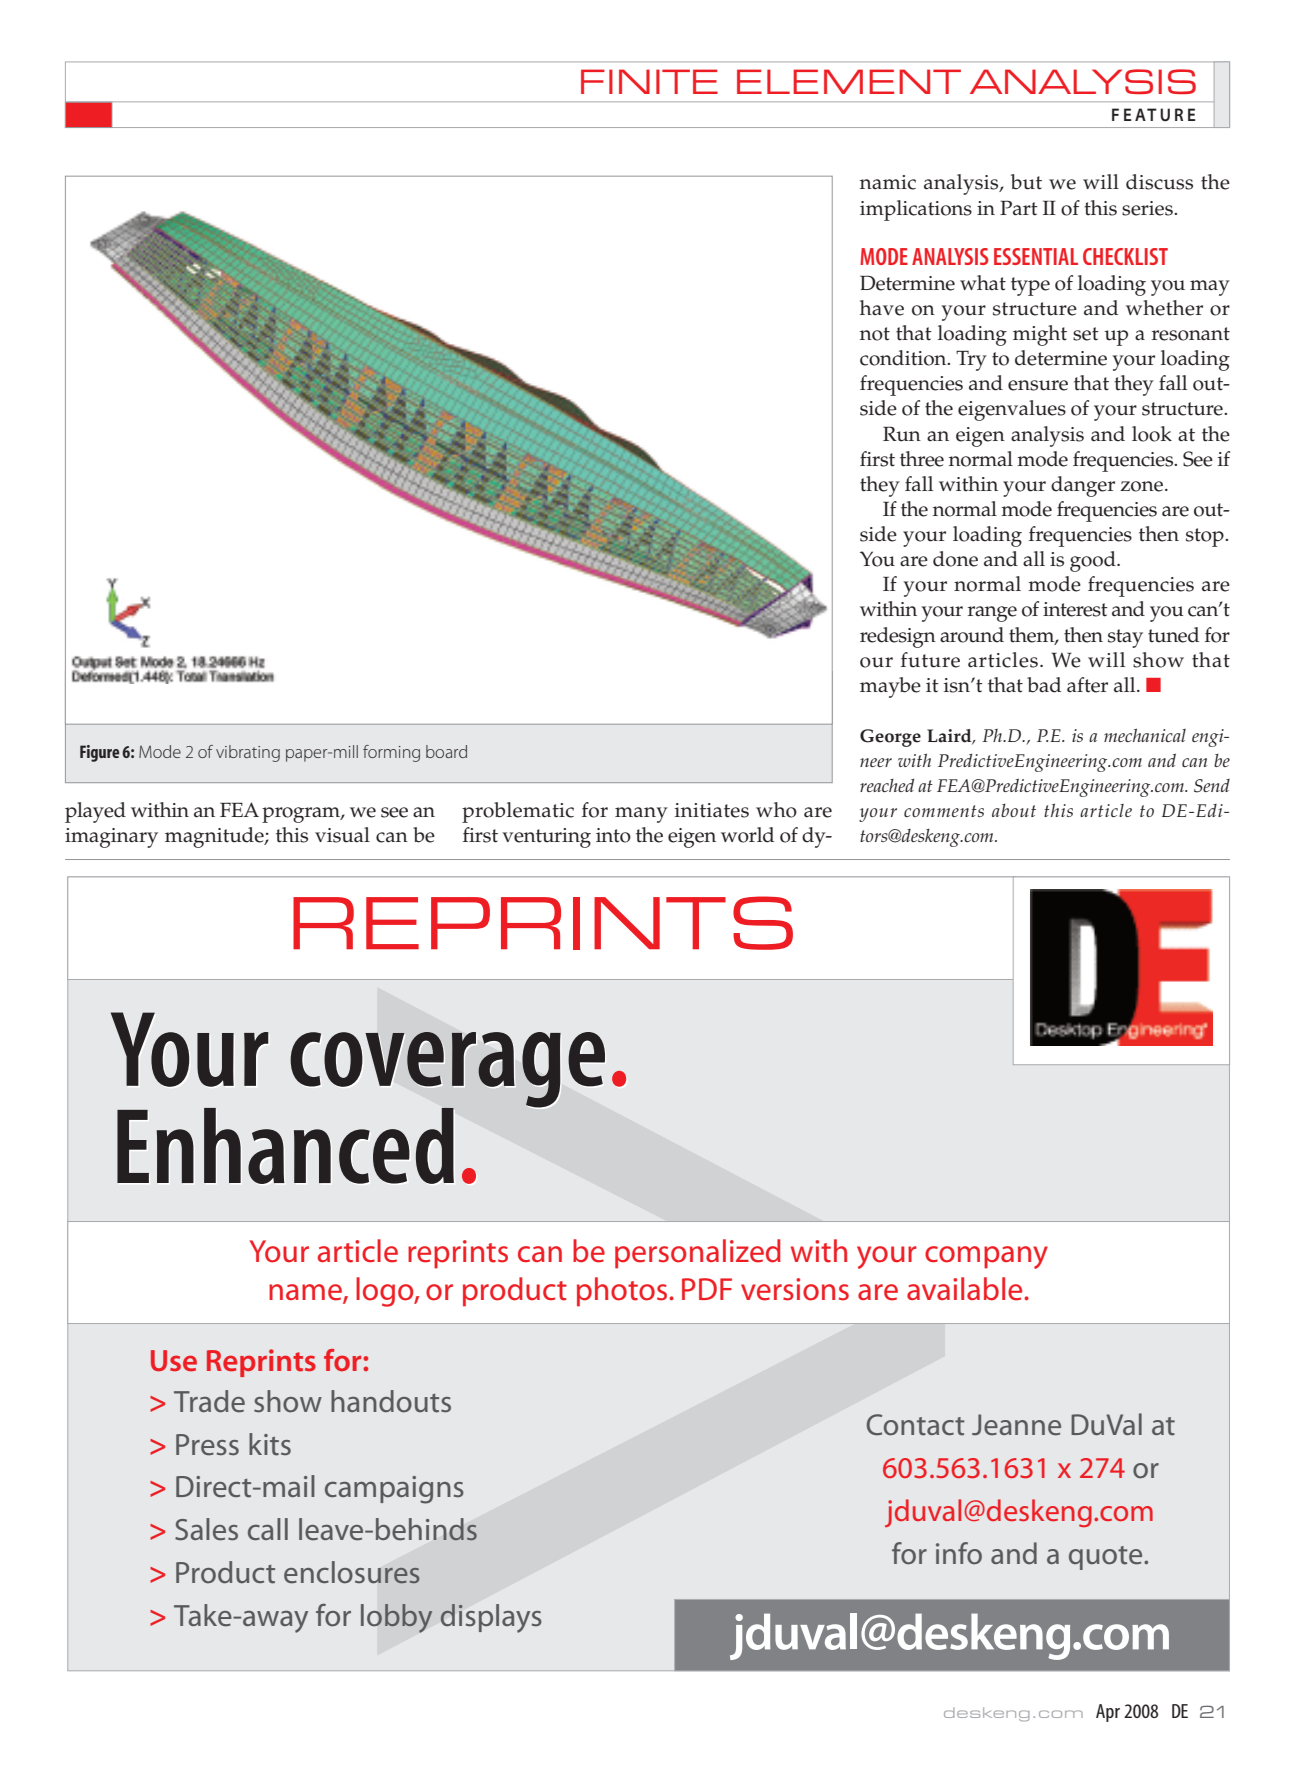 The width and height of the page is (1295, 1767). I want to click on ELEMENT, so click(849, 81).
